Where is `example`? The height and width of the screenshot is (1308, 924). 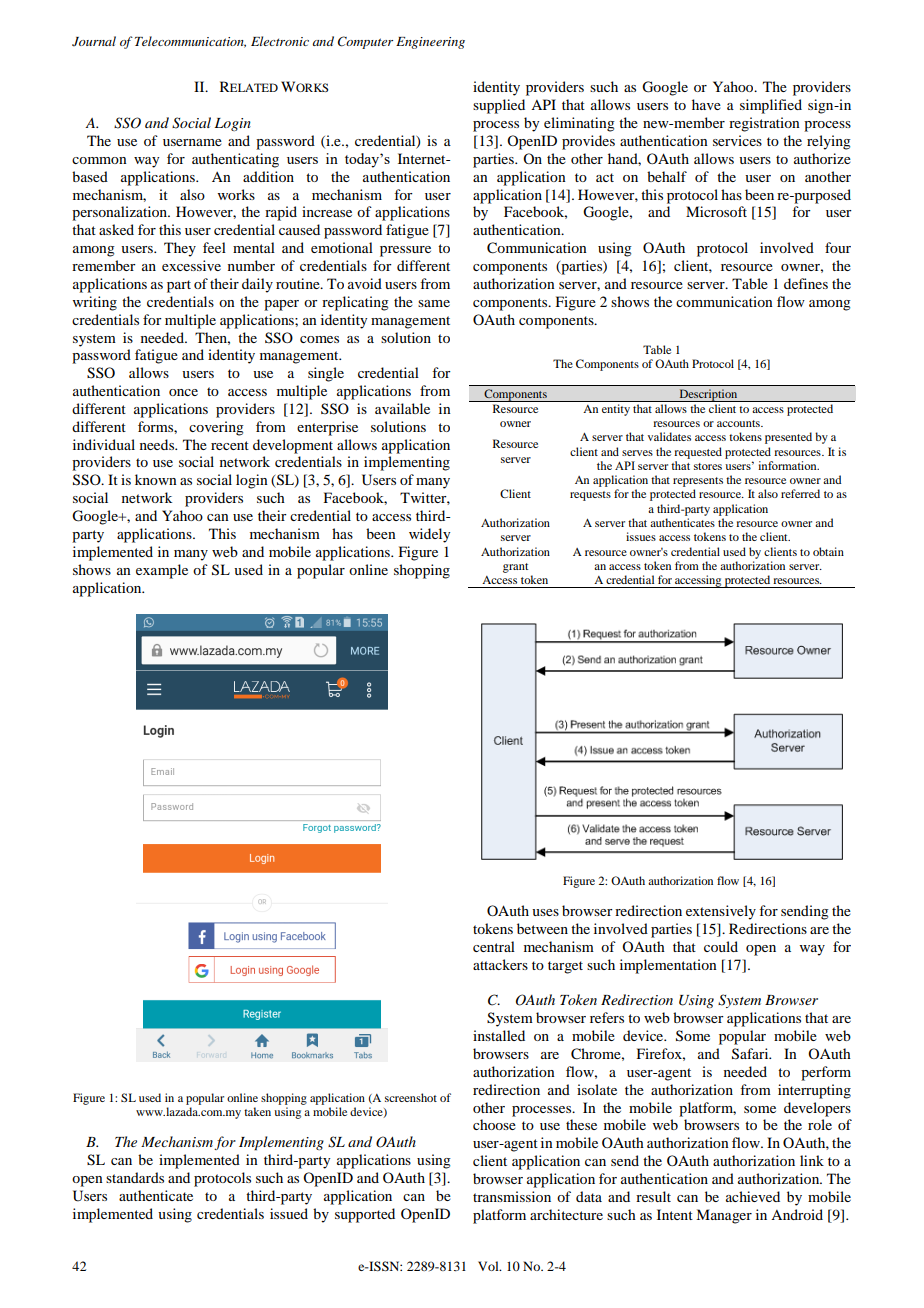
example is located at coordinates (162, 571).
